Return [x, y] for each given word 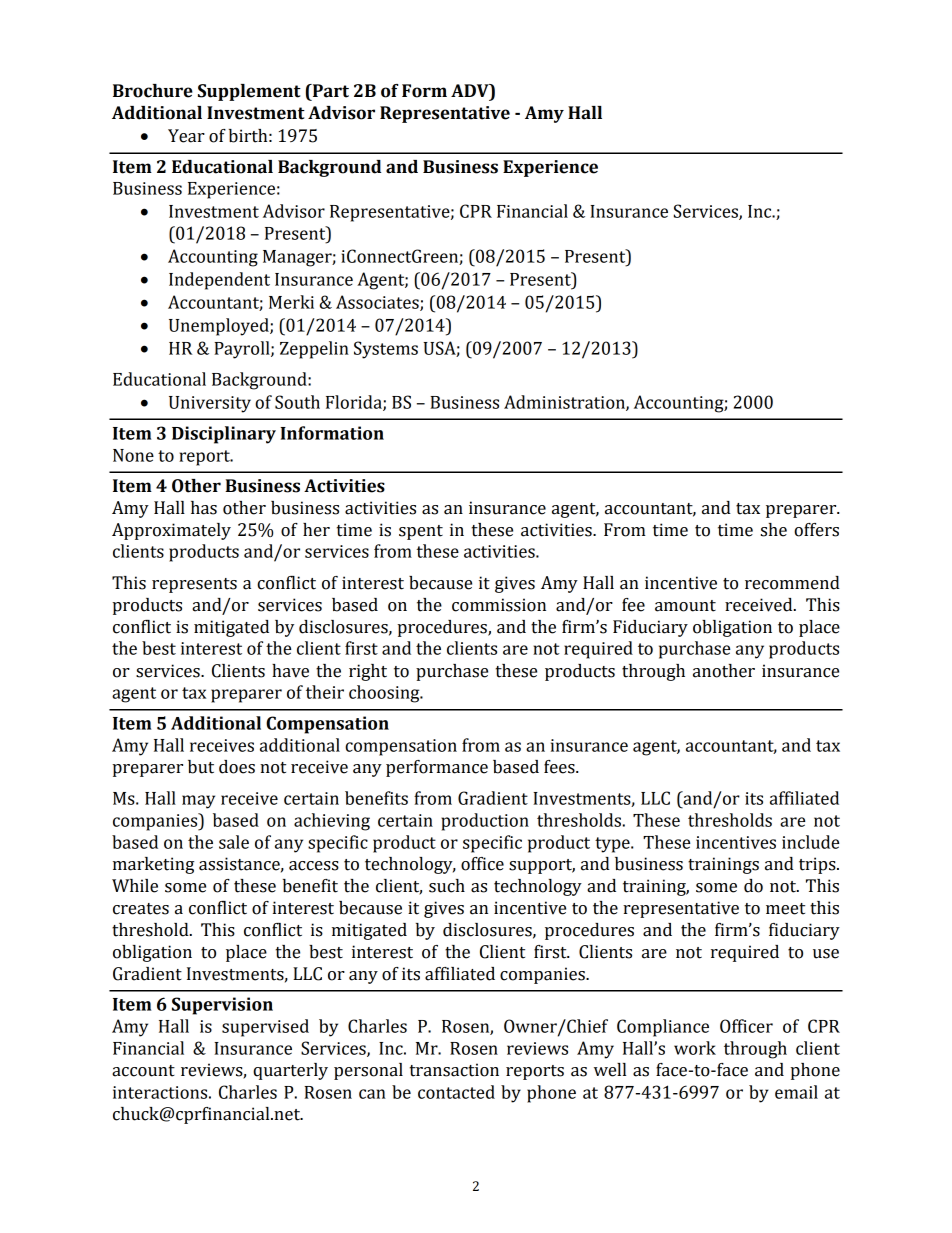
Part [329, 92]
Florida [355, 403]
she [774, 530]
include [810, 842]
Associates [378, 303]
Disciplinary [224, 435]
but [201, 767]
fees [560, 767]
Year [186, 136]
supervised [265, 1028]
